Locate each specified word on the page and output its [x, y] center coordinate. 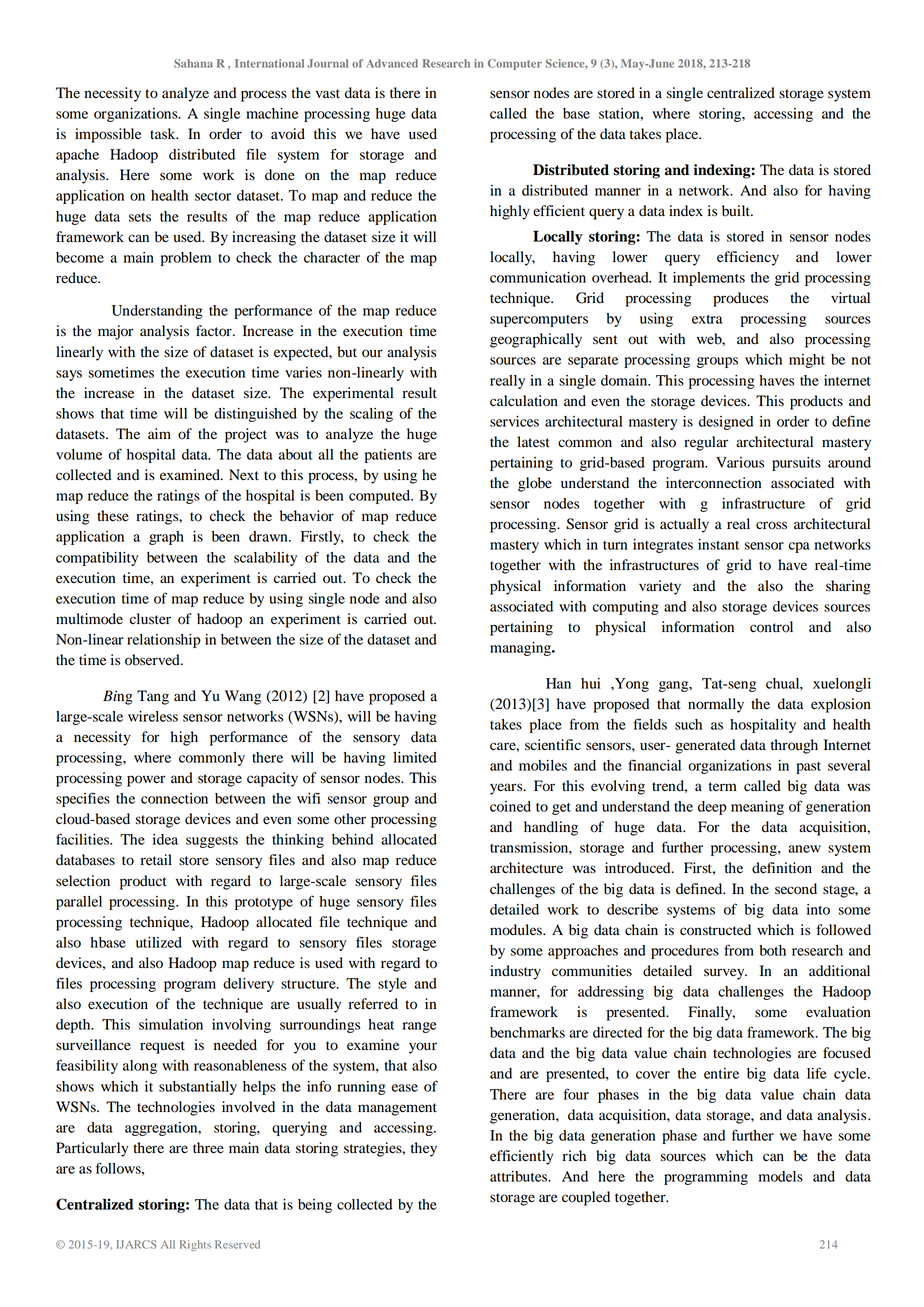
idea [165, 839]
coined [510, 806]
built [737, 211]
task [164, 133]
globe [535, 484]
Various [740, 462]
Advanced [392, 63]
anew [804, 849]
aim [159, 433]
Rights [195, 1245]
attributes [520, 1176]
